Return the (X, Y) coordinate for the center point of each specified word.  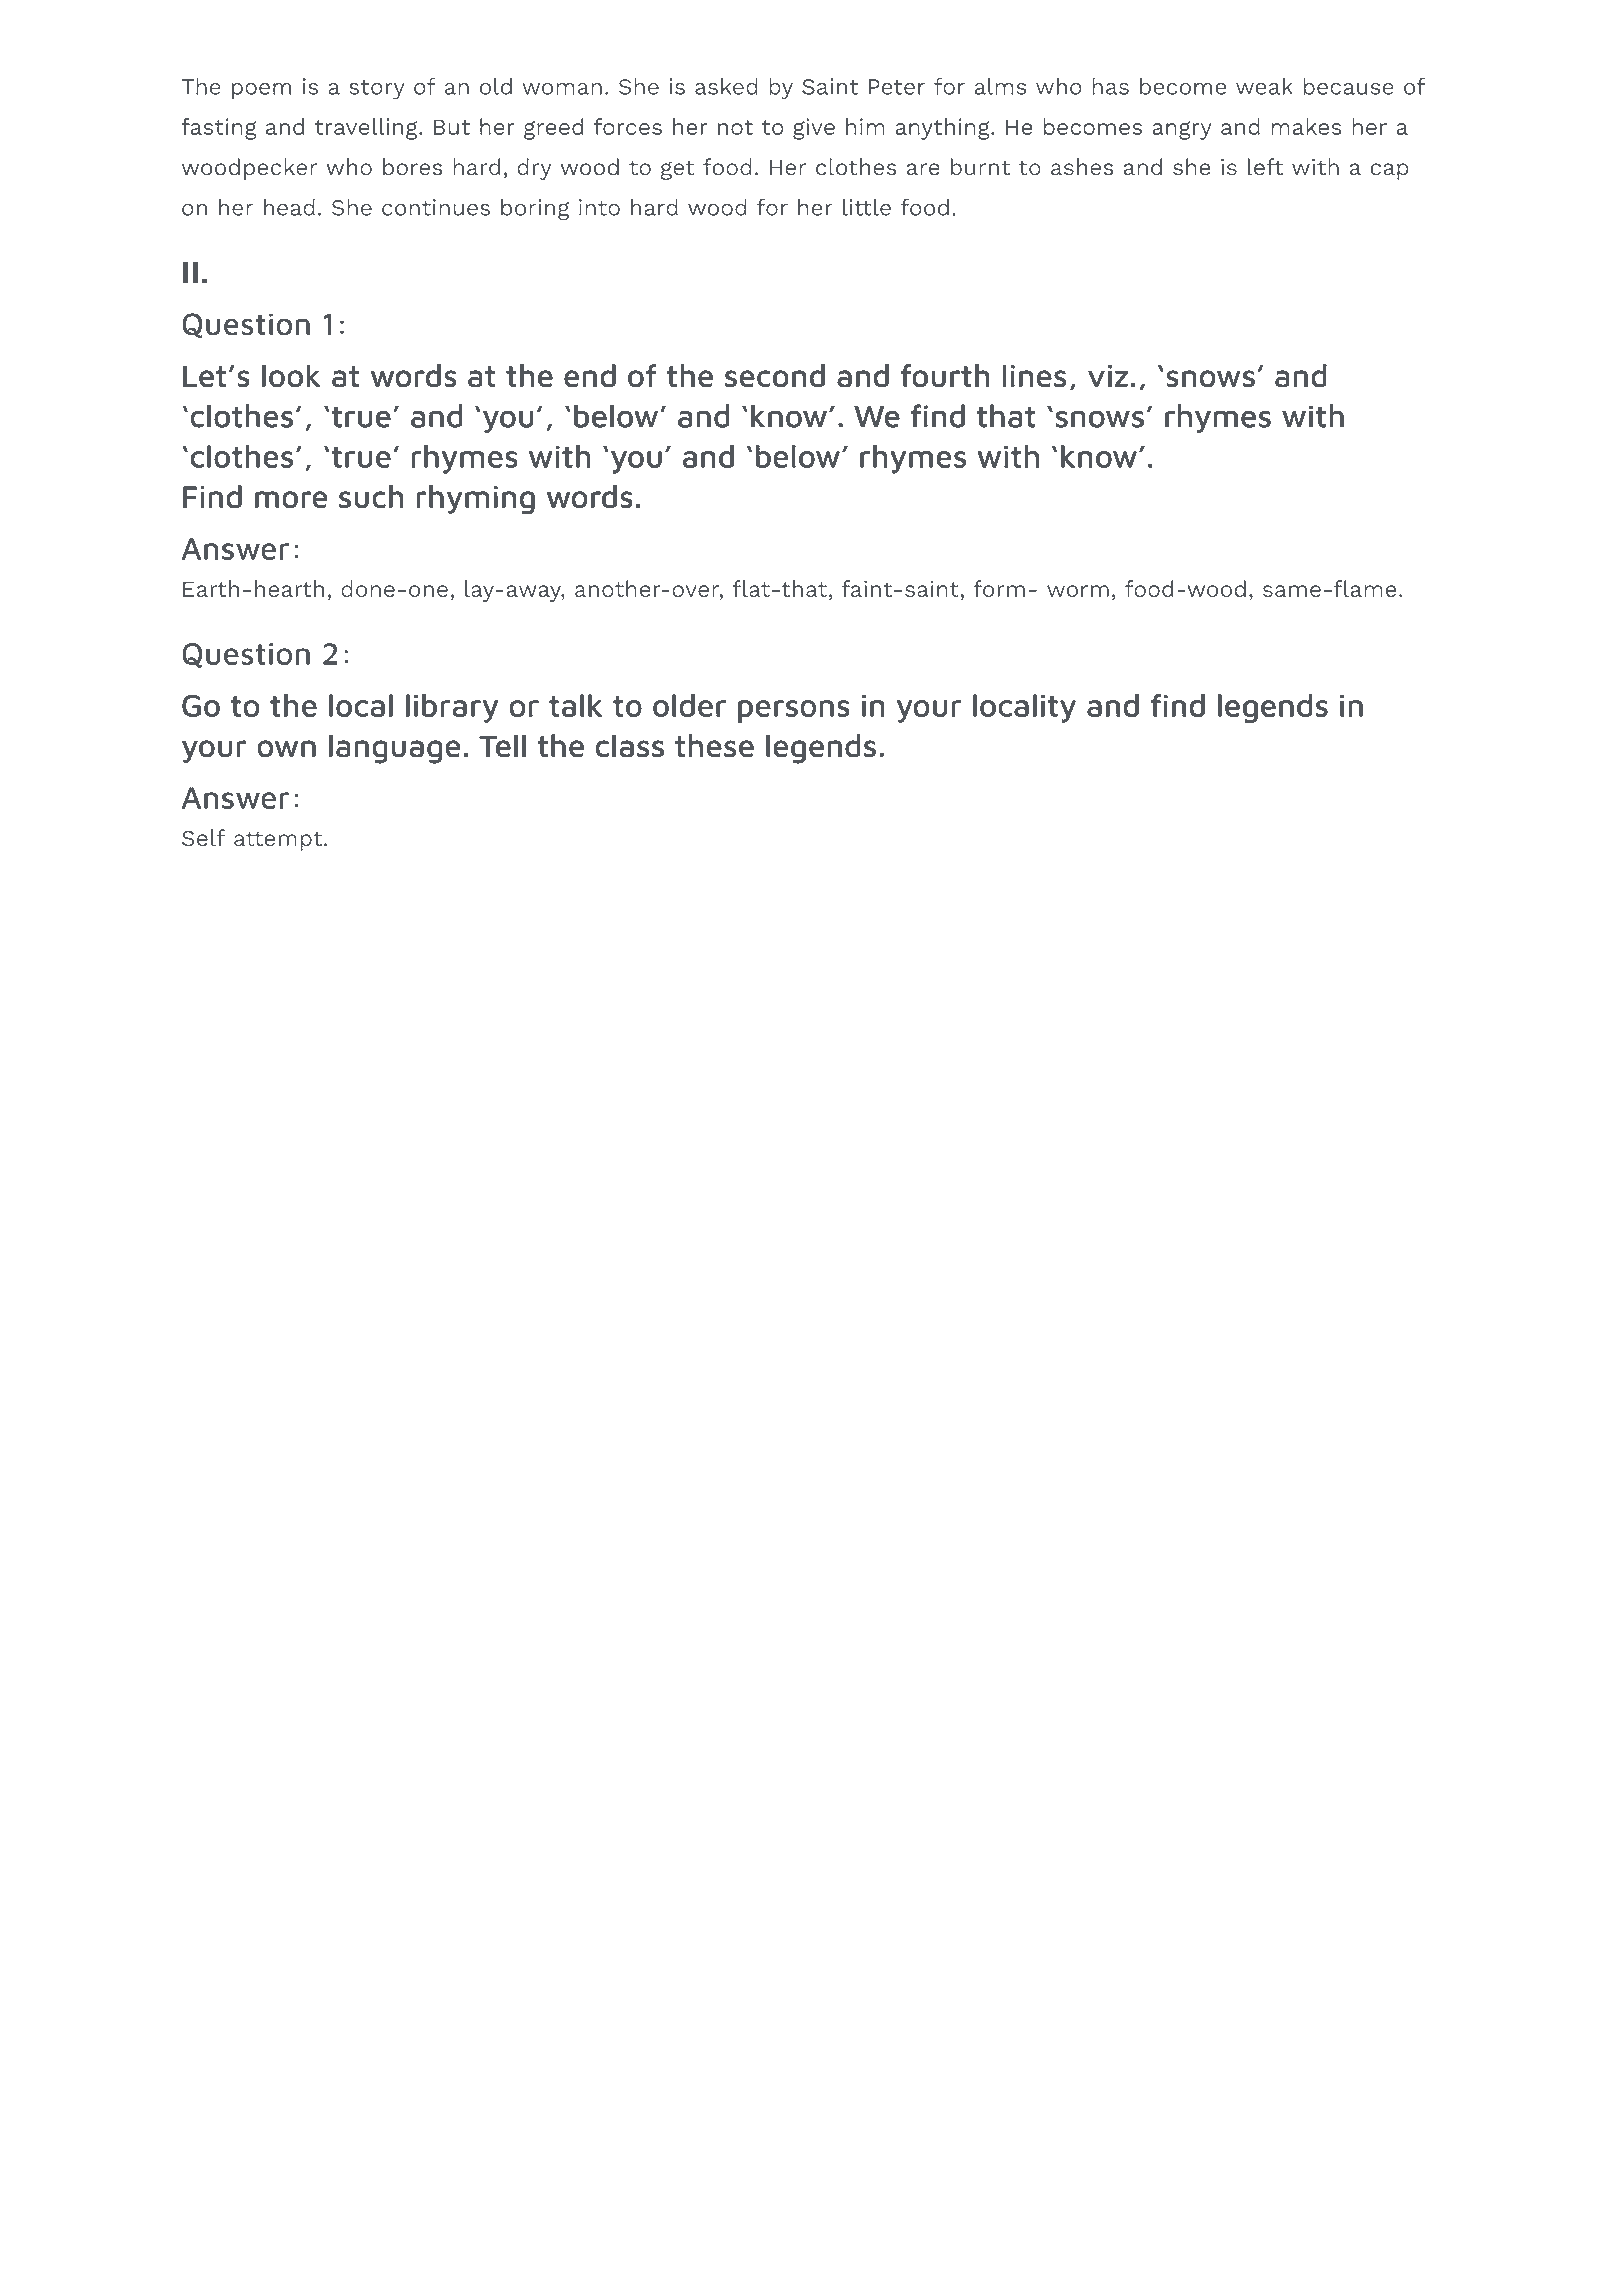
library (452, 708)
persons (794, 711)
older (689, 705)
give (814, 129)
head (289, 207)
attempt (279, 841)
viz (1108, 376)
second (775, 376)
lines (1034, 376)
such (371, 497)
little (867, 207)
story (377, 90)
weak (1264, 86)
